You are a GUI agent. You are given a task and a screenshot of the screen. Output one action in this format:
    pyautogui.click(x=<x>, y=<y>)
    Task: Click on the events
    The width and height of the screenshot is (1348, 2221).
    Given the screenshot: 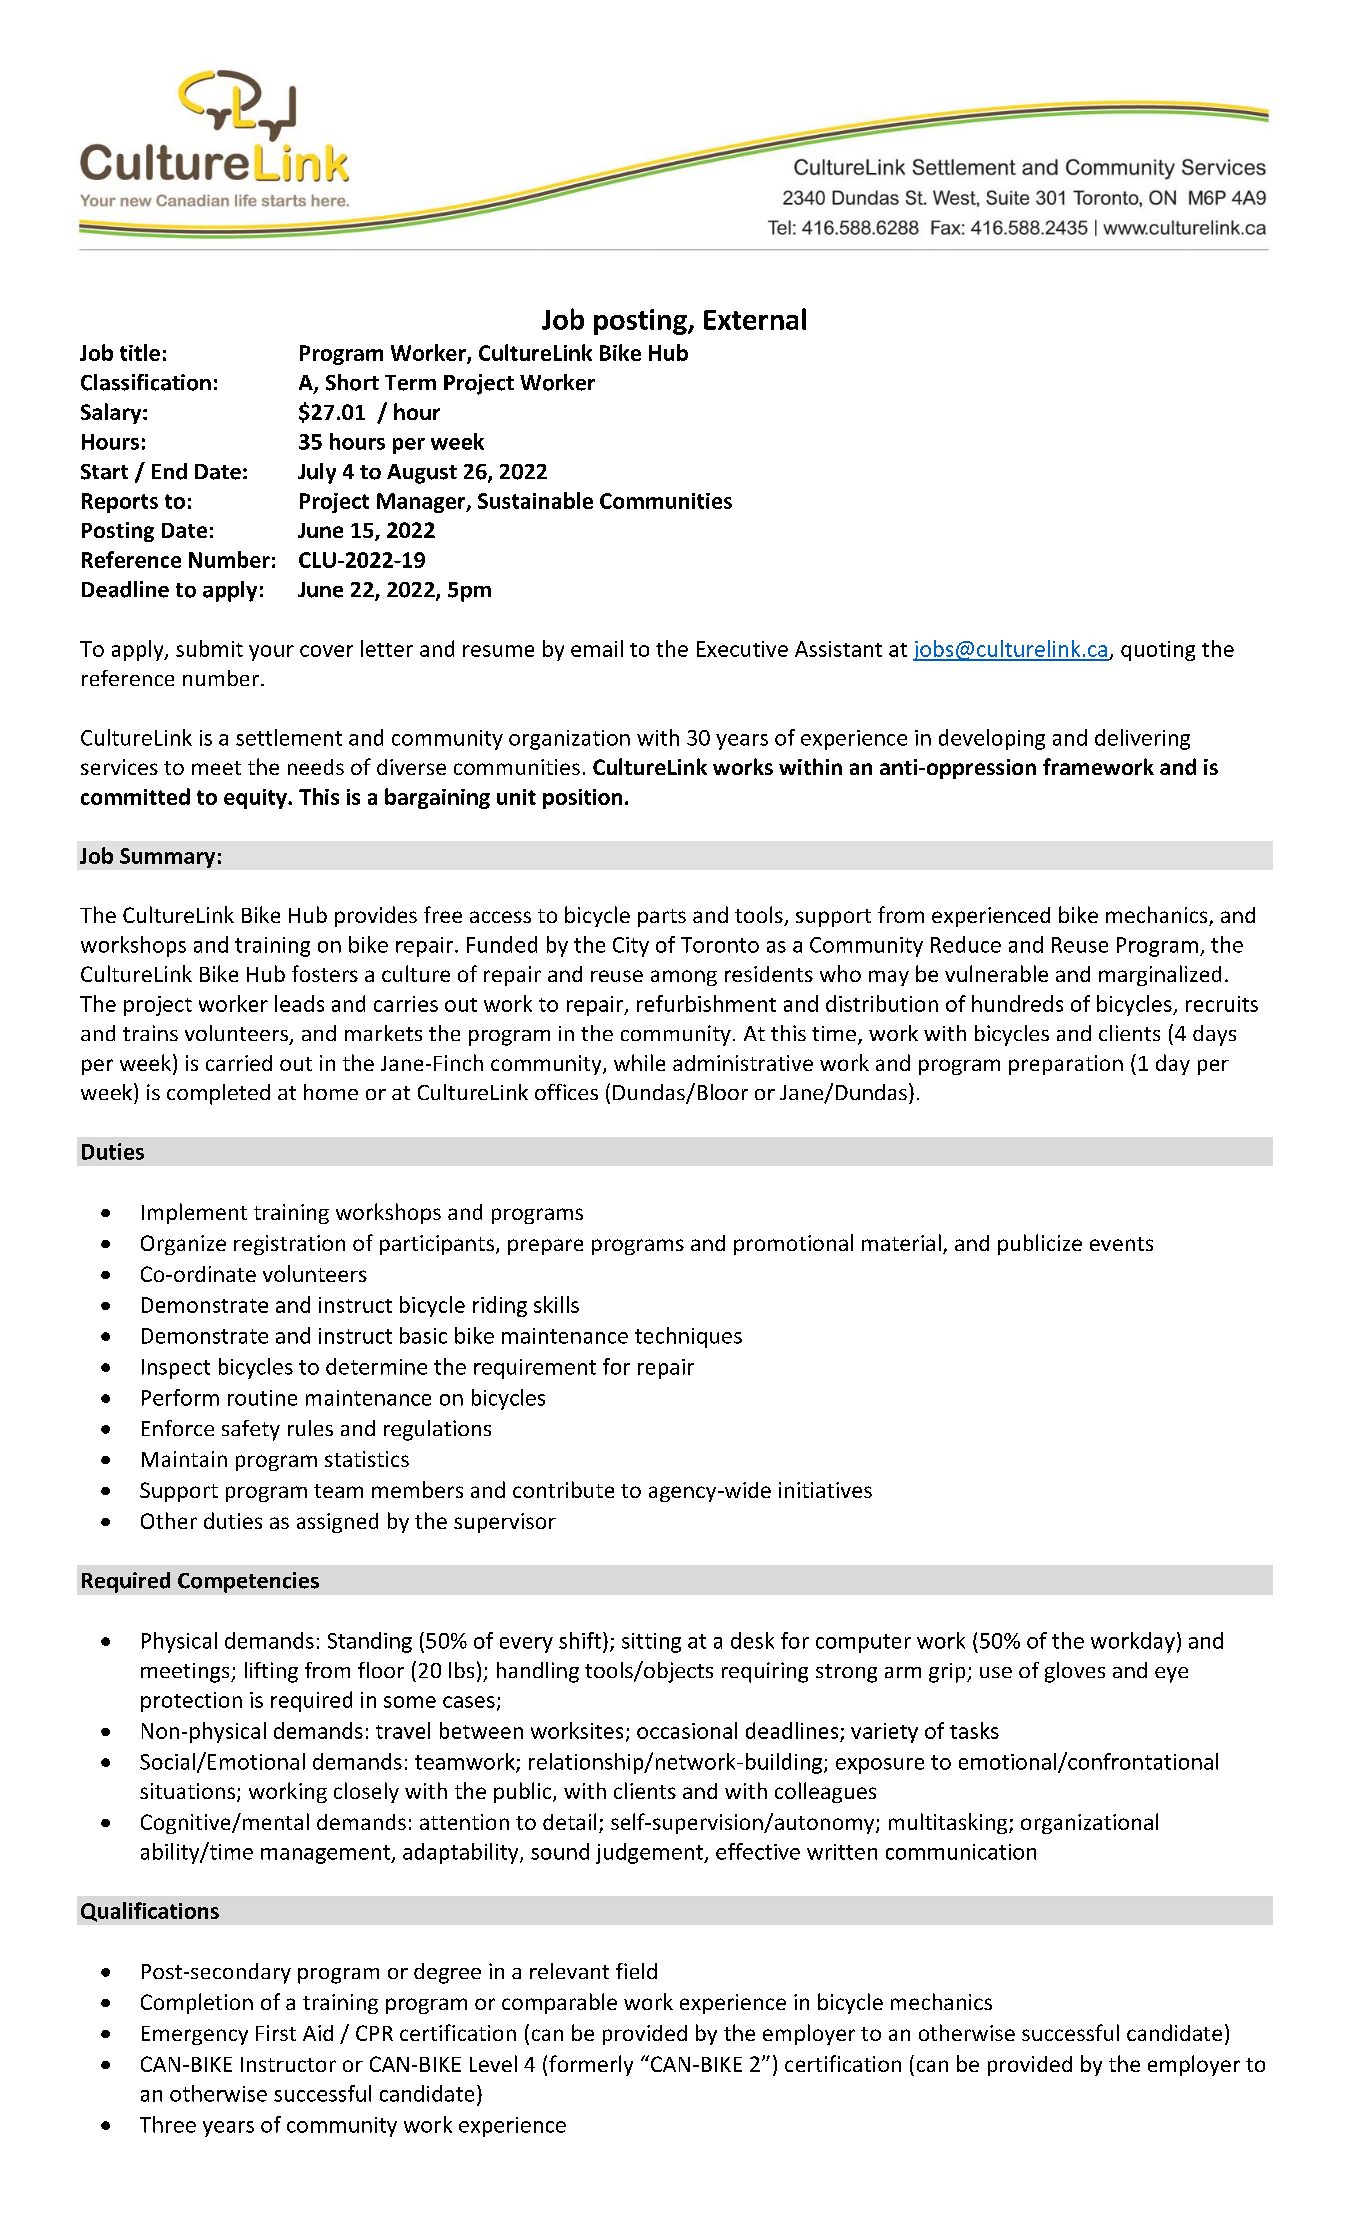 What is the action you would take?
    pyautogui.click(x=1121, y=1244)
